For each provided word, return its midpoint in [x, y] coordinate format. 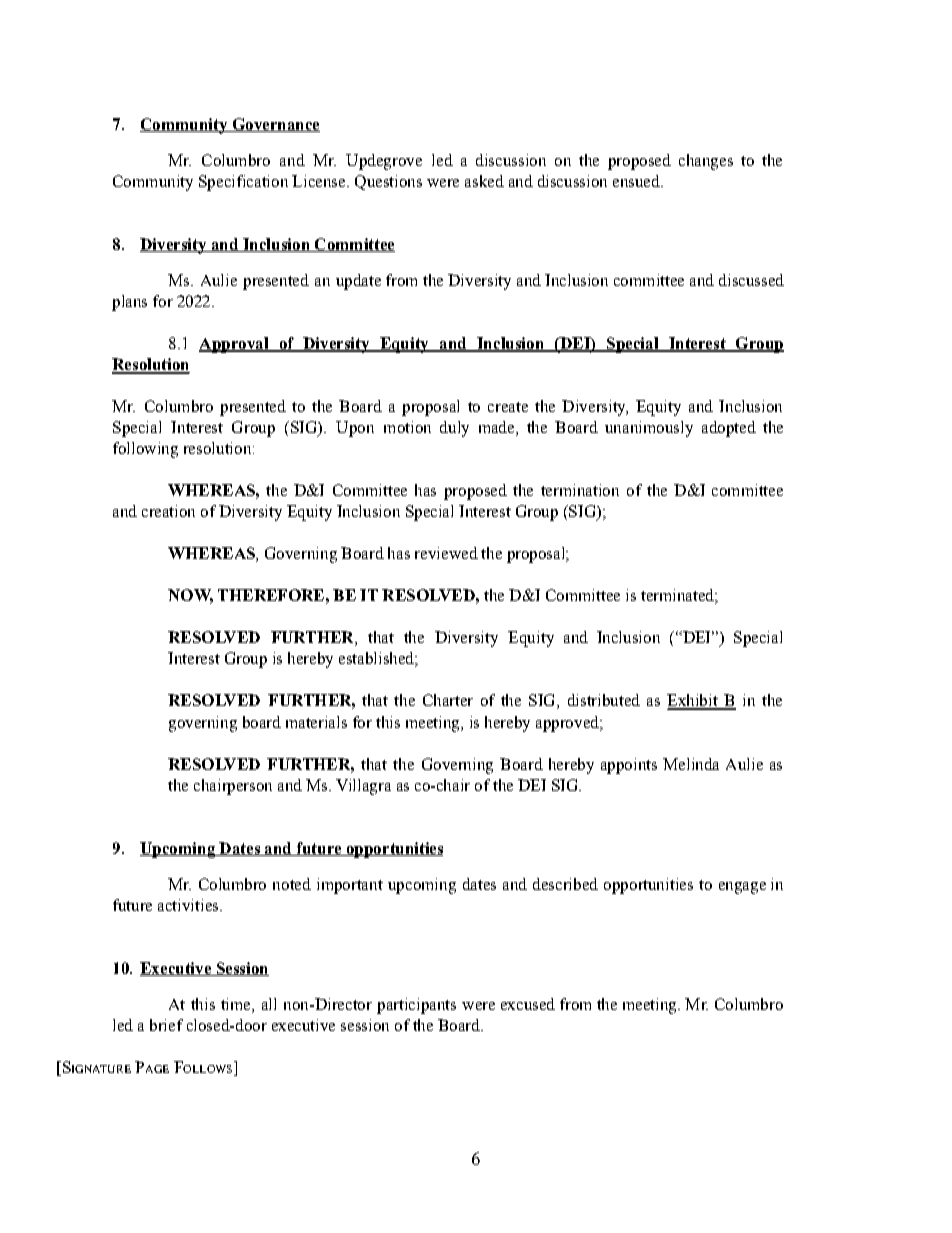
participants [416, 1006]
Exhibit [693, 701]
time [237, 1005]
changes [706, 162]
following [145, 450]
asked [484, 181]
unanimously [649, 429]
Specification [243, 183]
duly [454, 429]
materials [316, 722]
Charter [448, 700]
